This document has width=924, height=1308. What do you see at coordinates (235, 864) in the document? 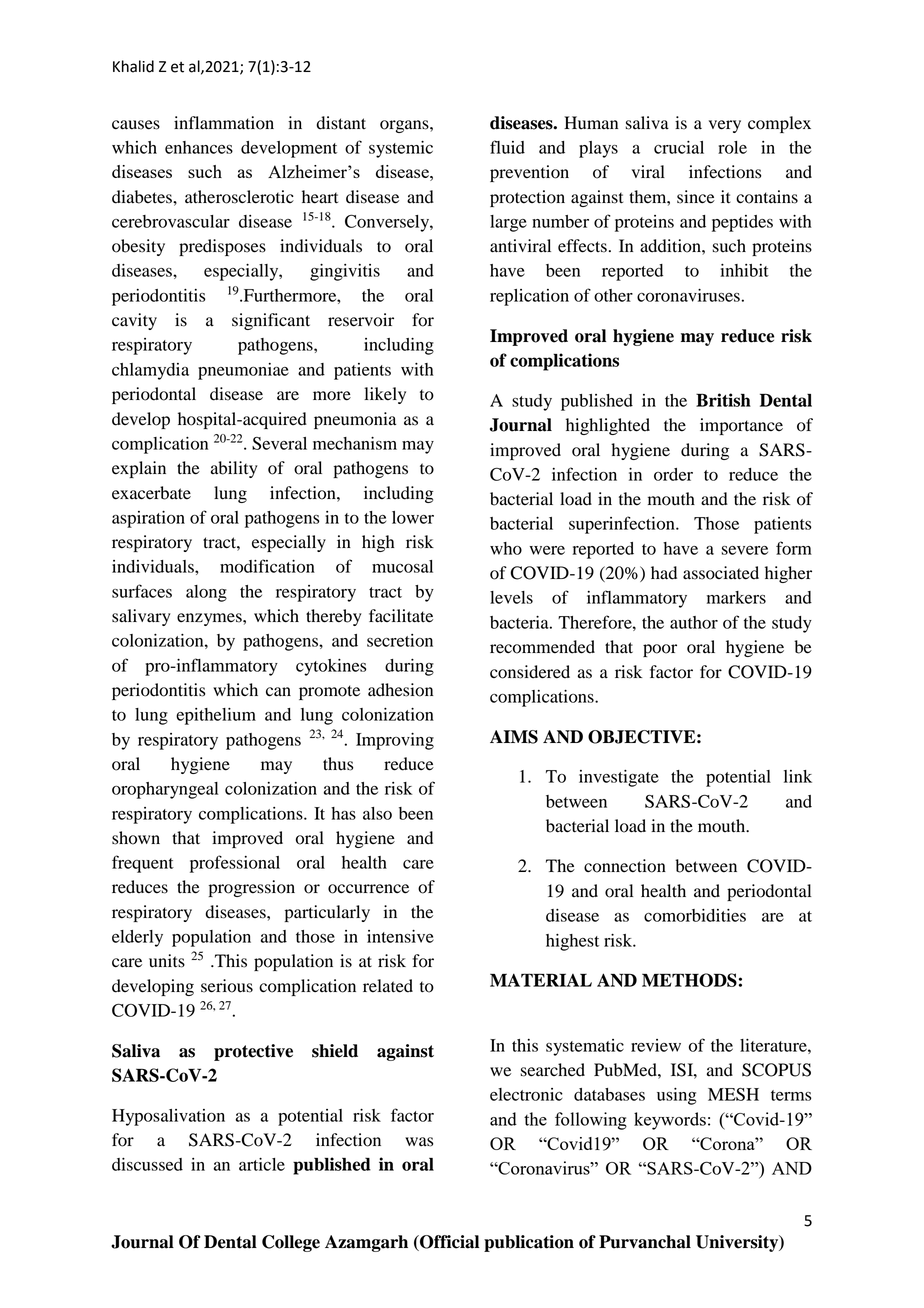
I see `professional` at bounding box center [235, 864].
